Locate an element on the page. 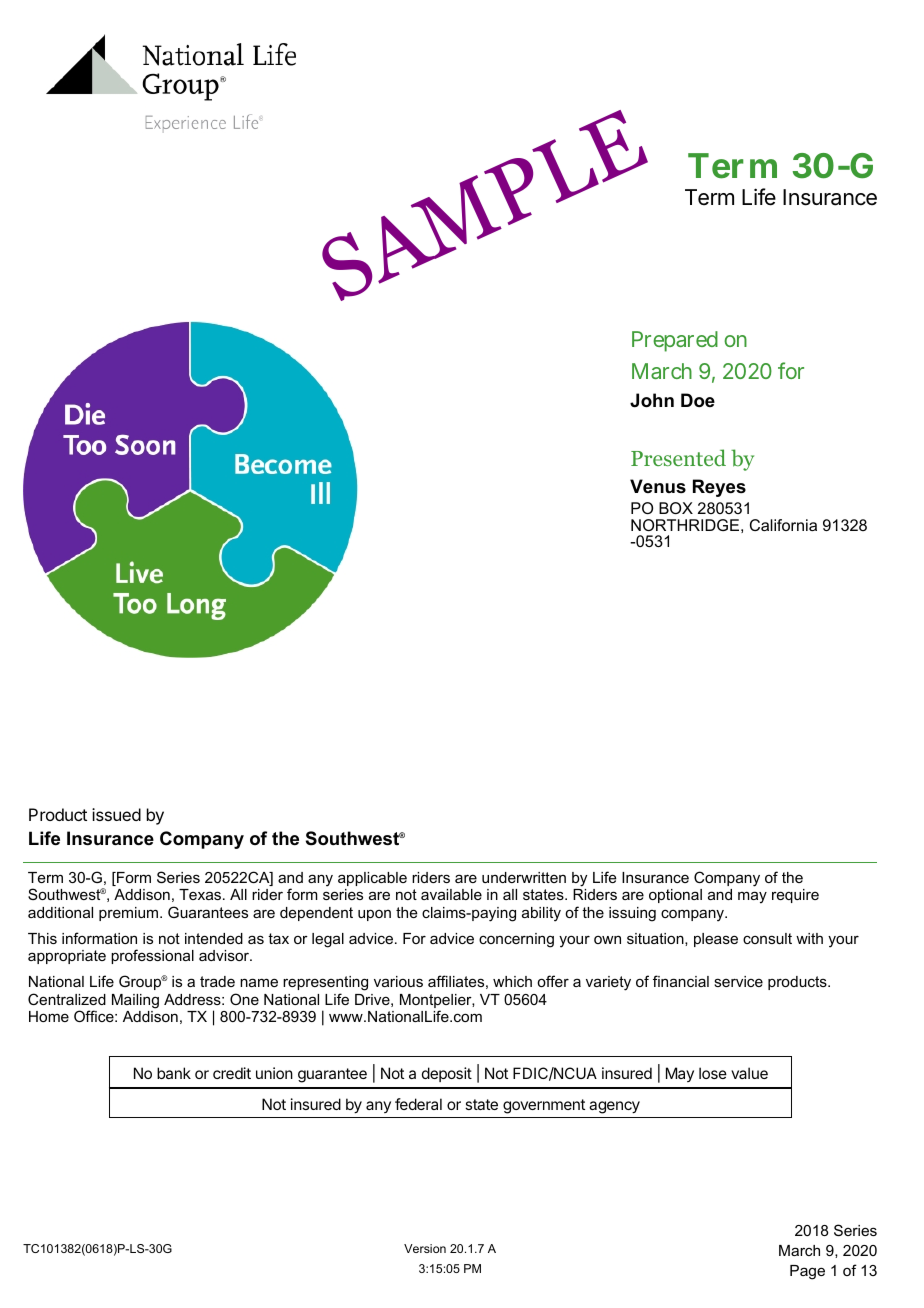 The image size is (924, 1308). Prepared is located at coordinates (675, 341).
